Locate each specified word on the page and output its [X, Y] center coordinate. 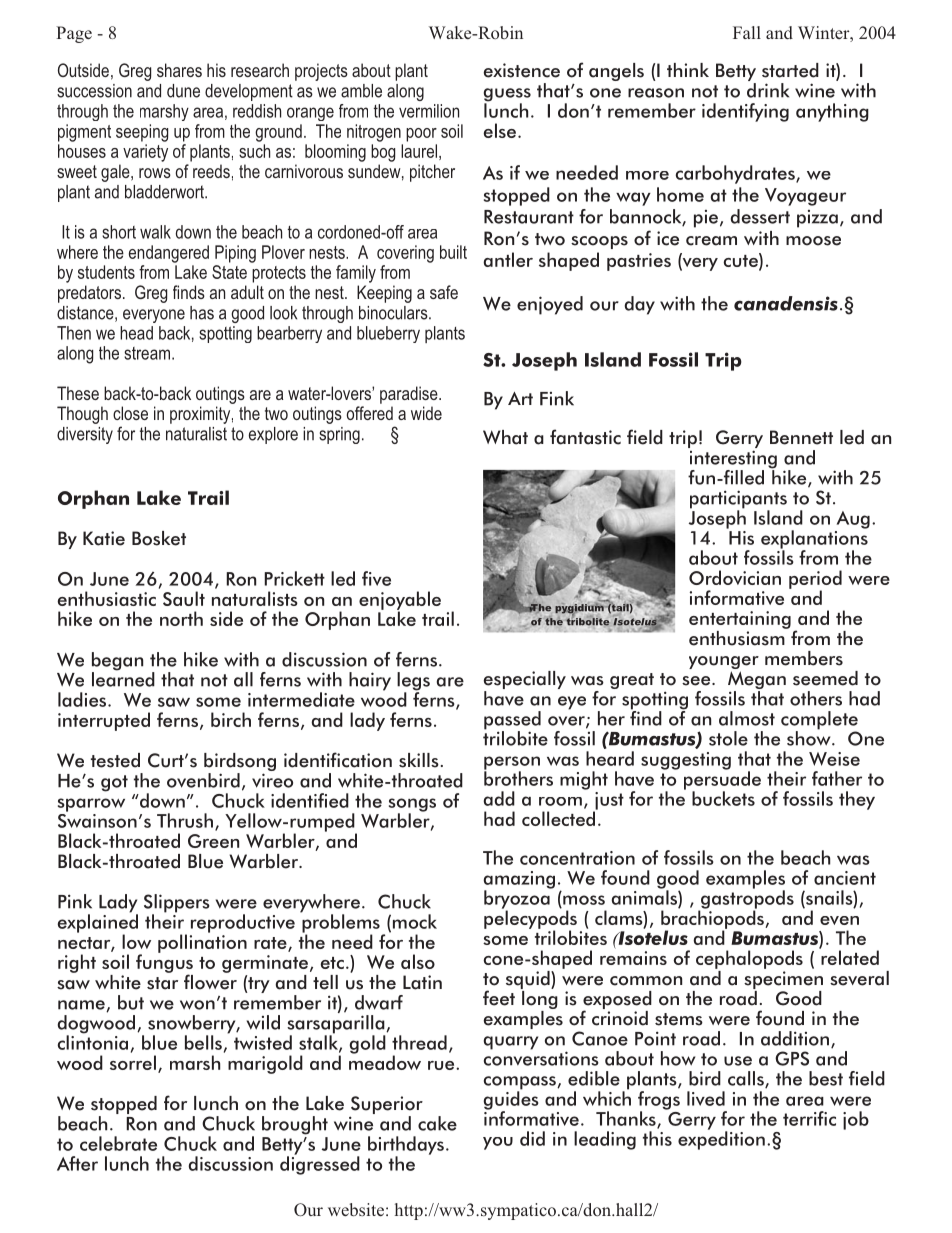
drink [768, 90]
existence [522, 70]
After [77, 1163]
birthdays [406, 1146]
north [181, 618]
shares [179, 70]
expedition [721, 1139]
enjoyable [400, 601]
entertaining [740, 620]
